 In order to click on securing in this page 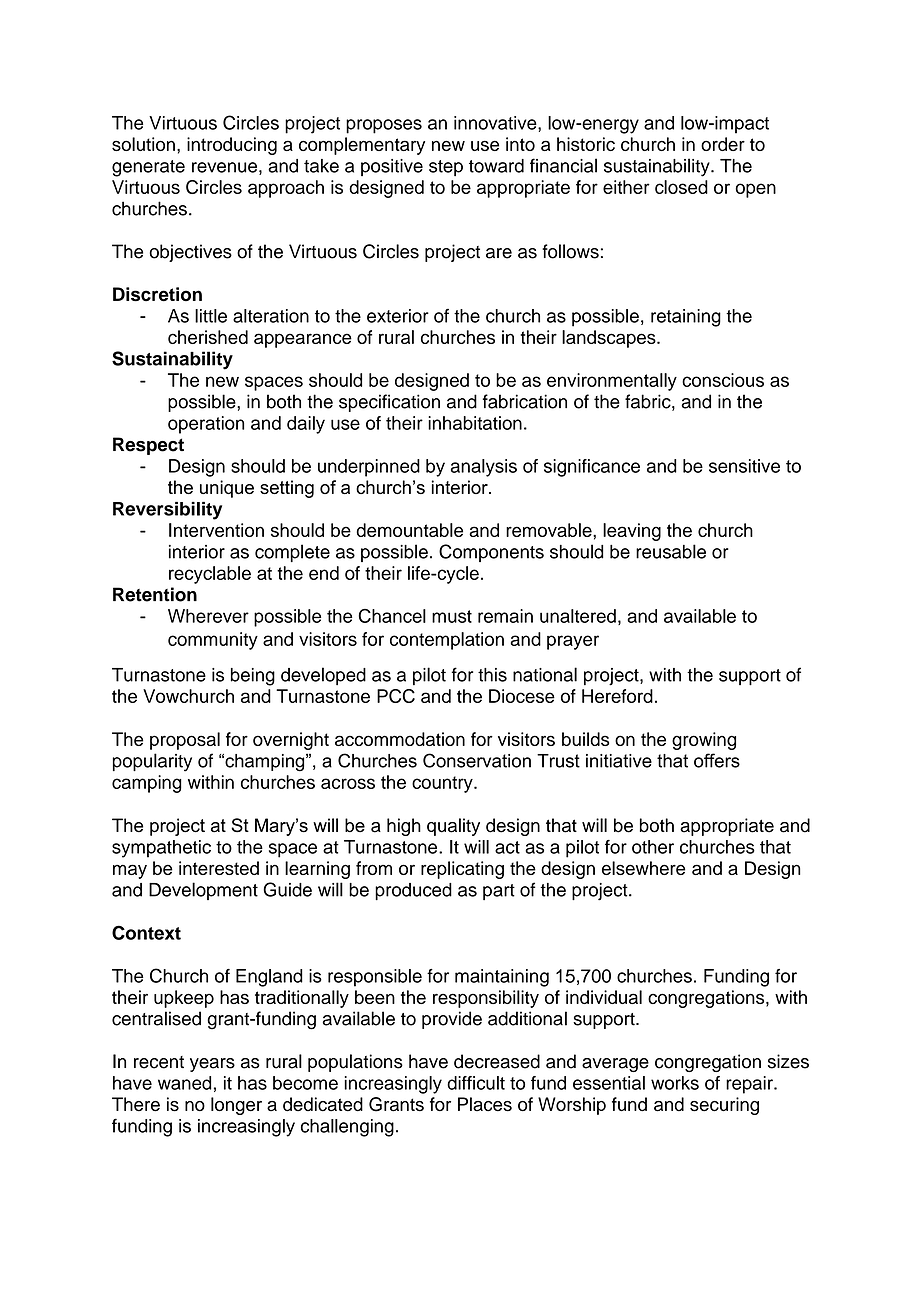, I will do `click(724, 1106)`.
